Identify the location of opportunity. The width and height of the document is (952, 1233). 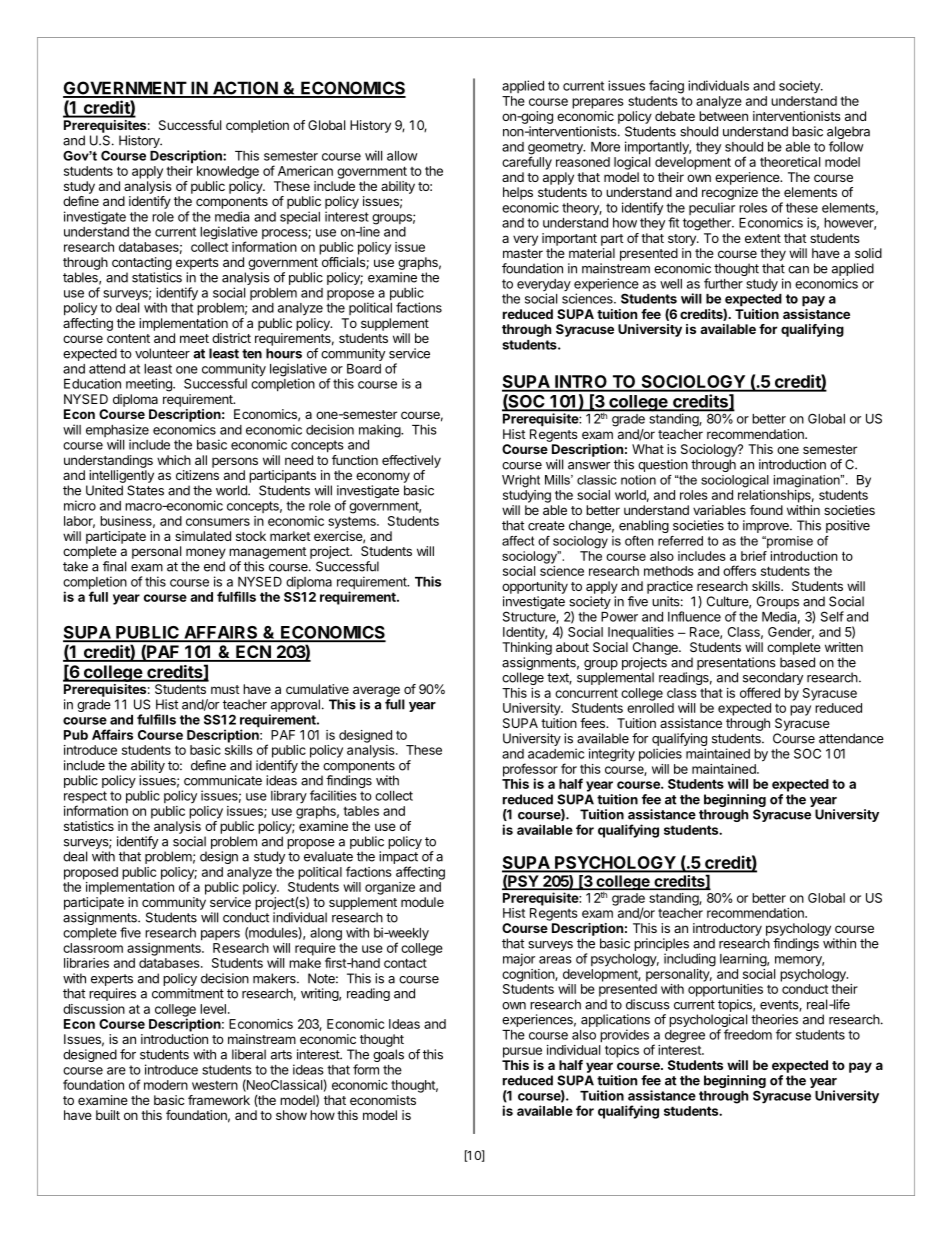
(535, 587).
